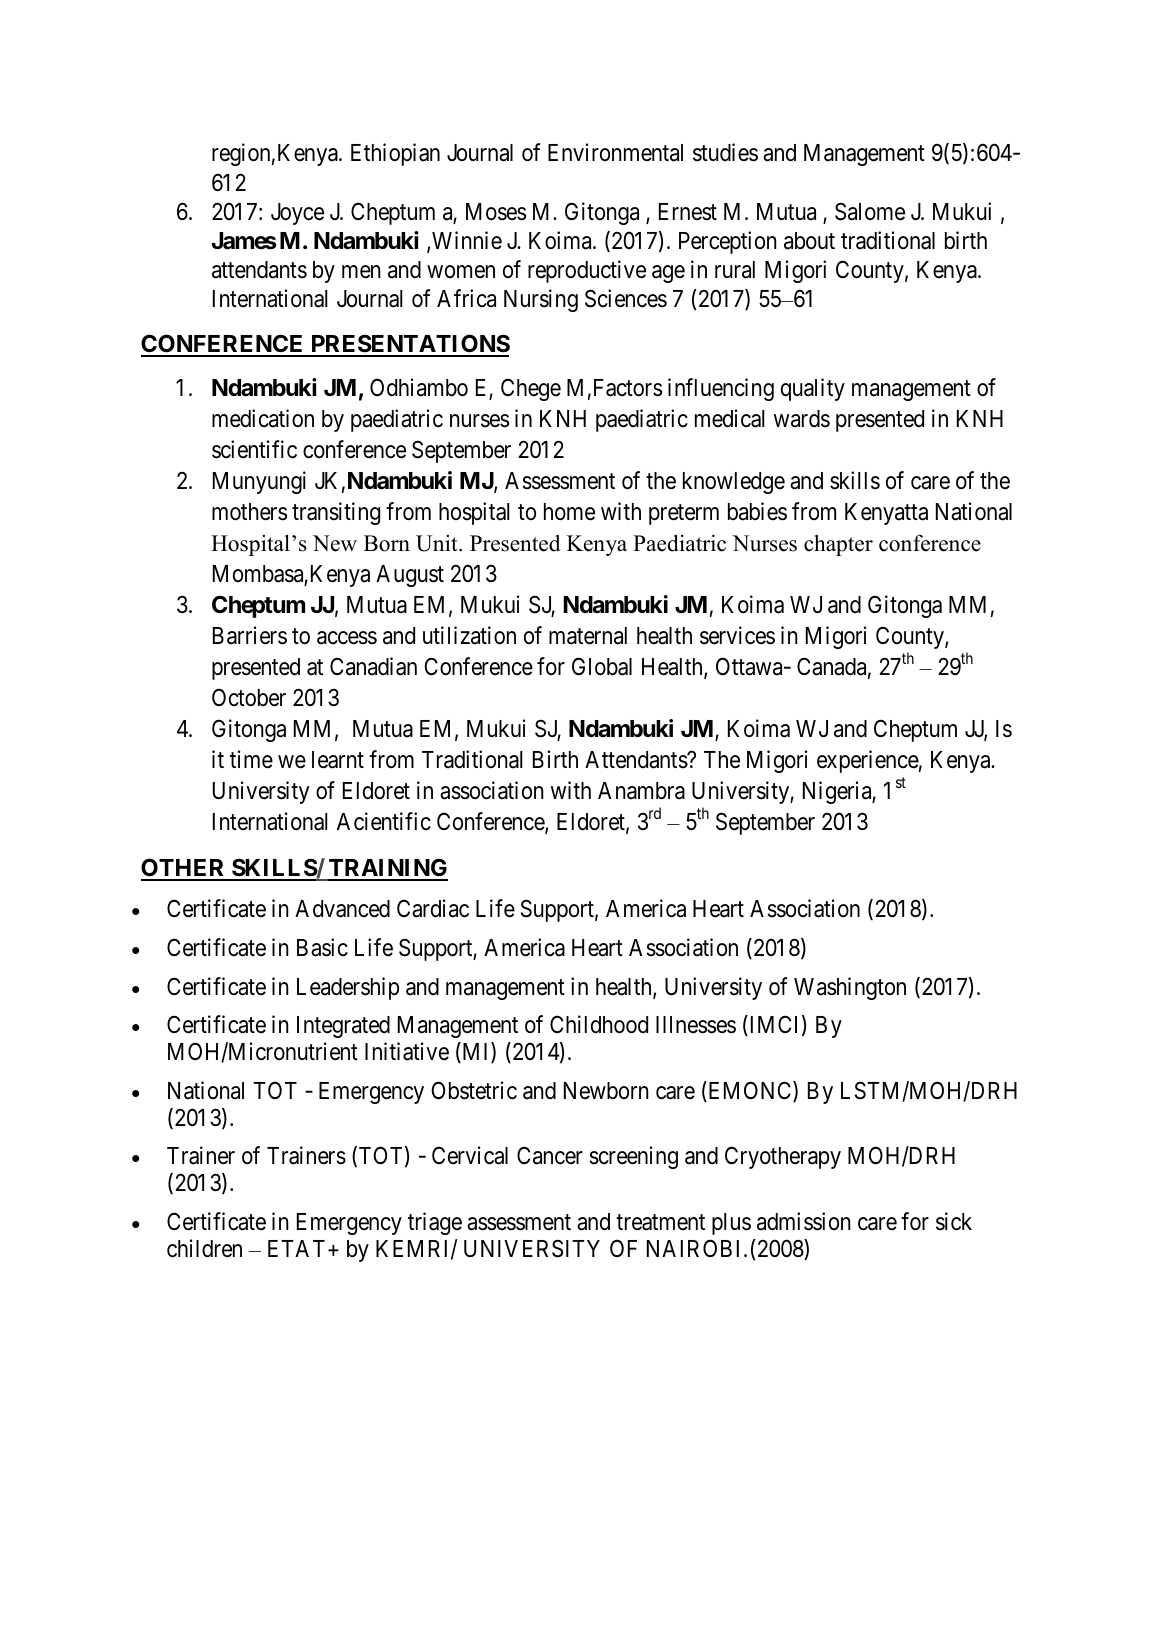 The image size is (1163, 1644). Describe the element at coordinates (599, 1024) in the screenshot. I see `Childhood` at that location.
